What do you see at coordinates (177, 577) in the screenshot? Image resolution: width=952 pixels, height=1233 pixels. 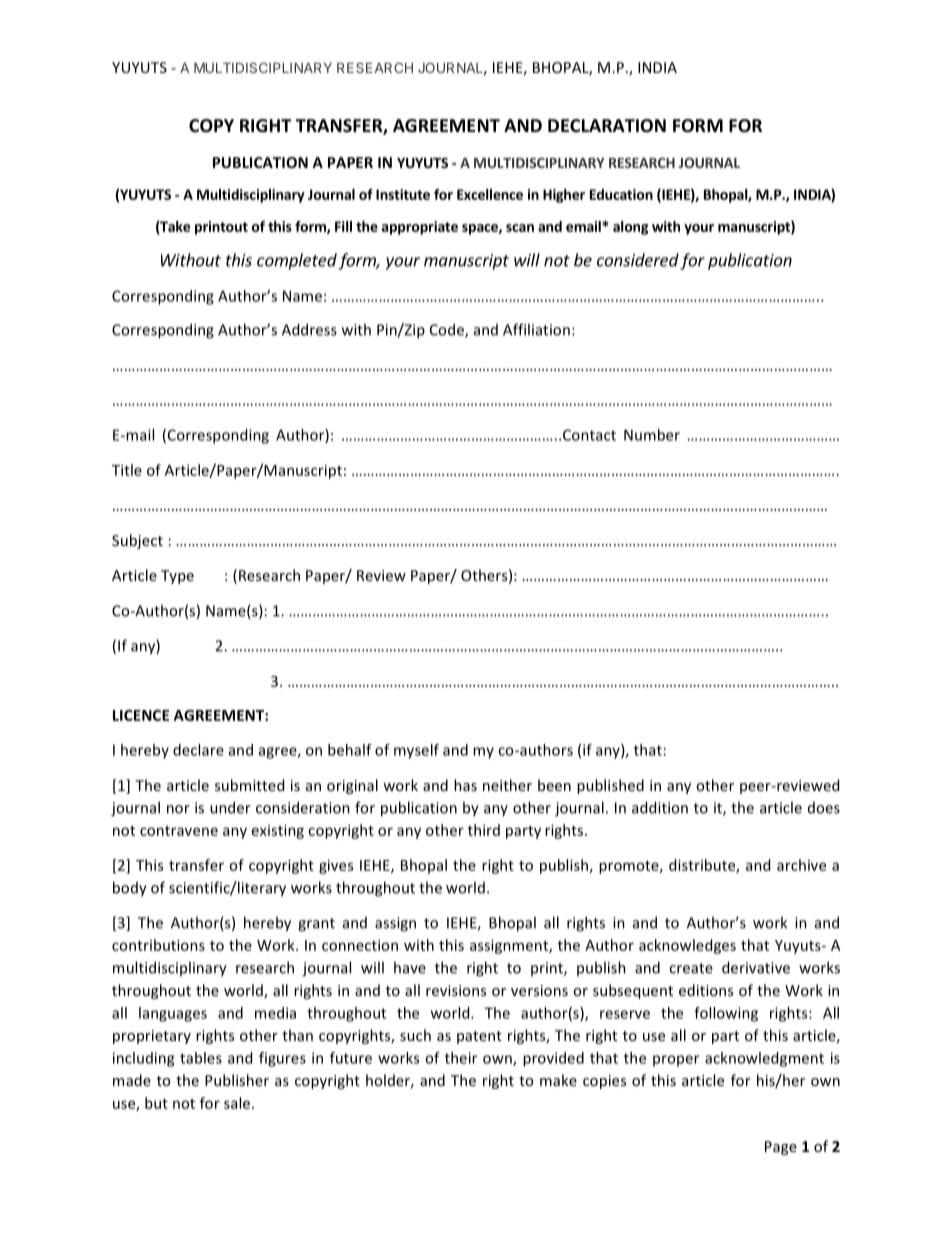 I see `Type` at bounding box center [177, 577].
